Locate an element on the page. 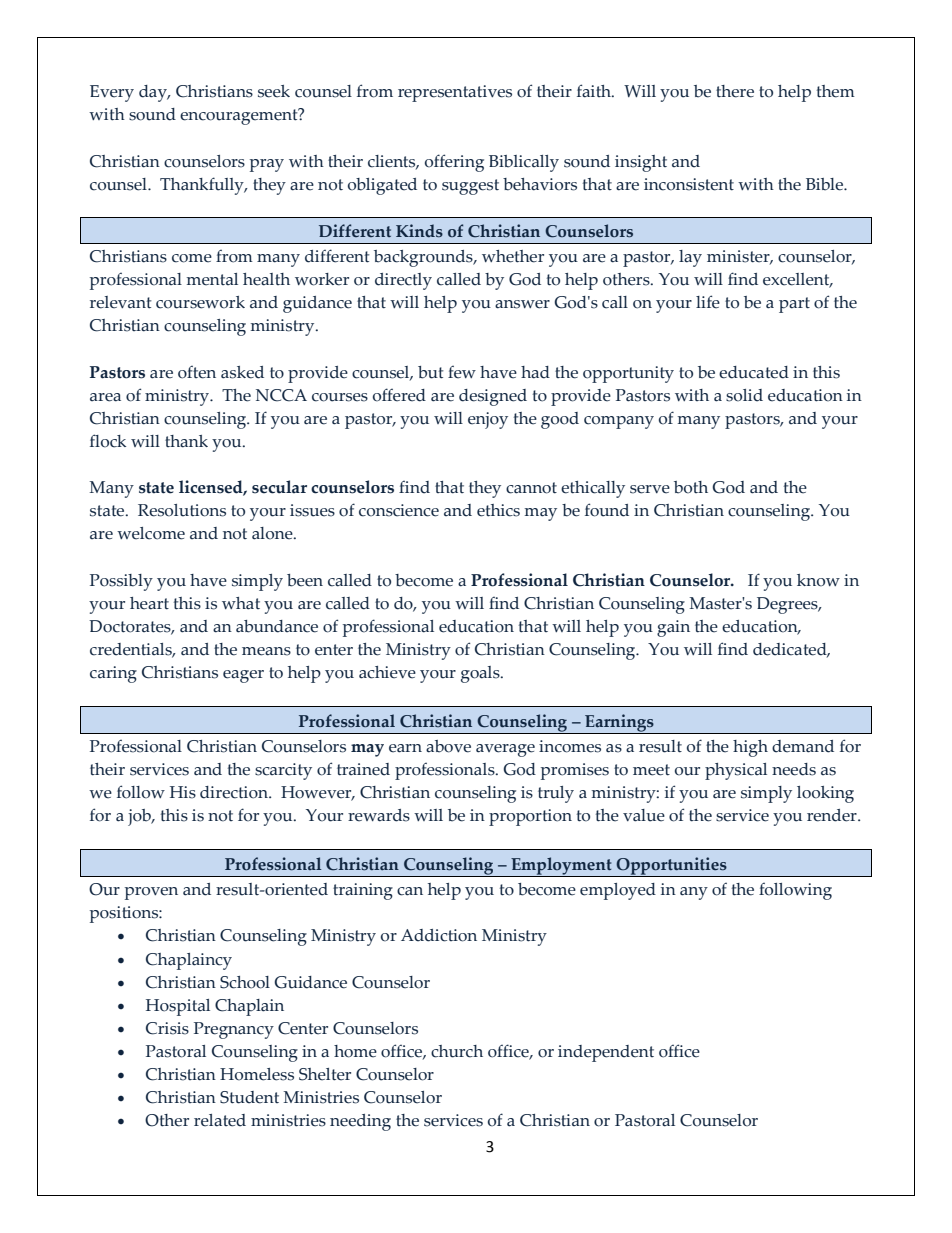 The image size is (952, 1233). few is located at coordinates (462, 372).
